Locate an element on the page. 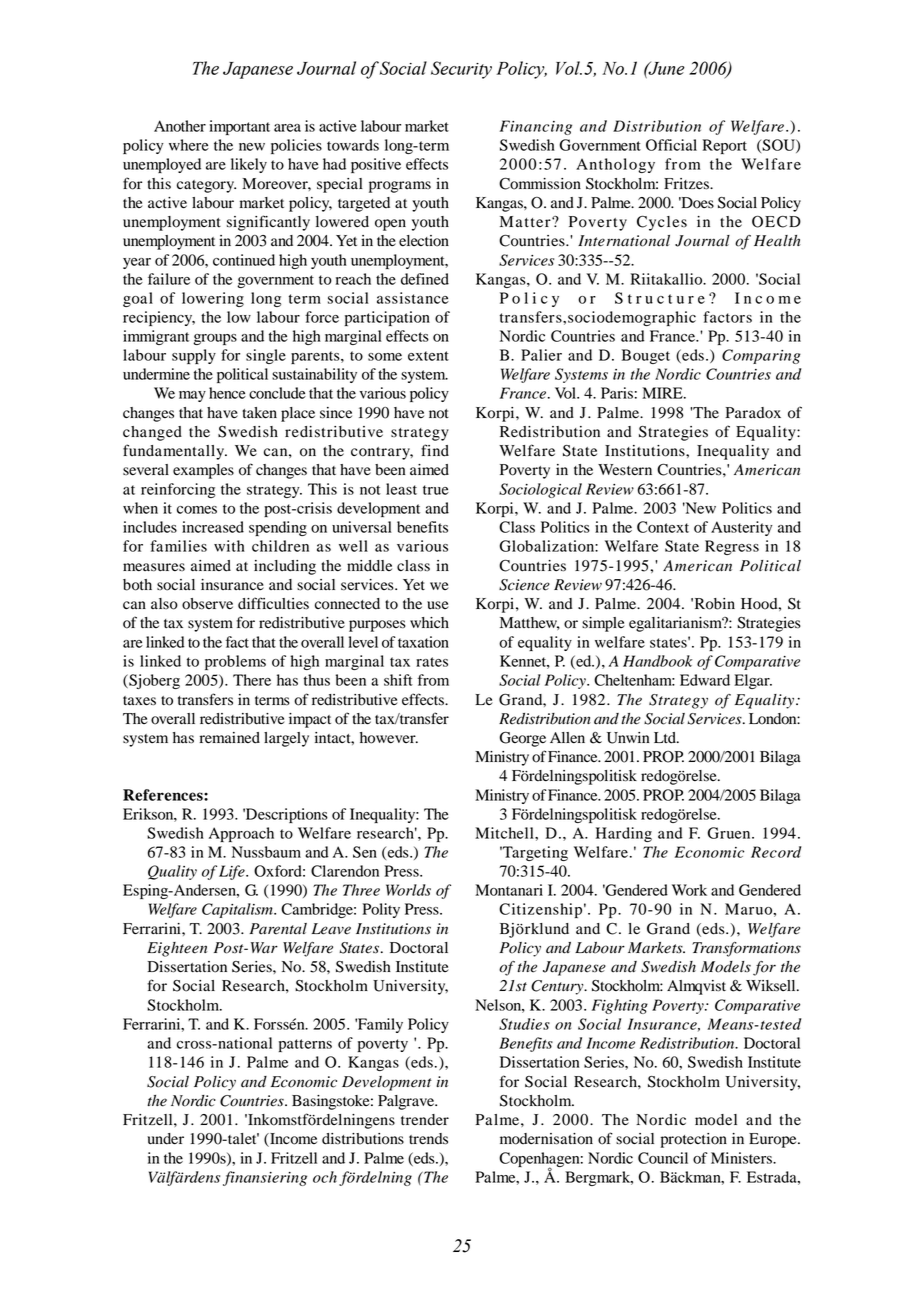 The width and height of the image is (924, 1308). Security is located at coordinates (461, 70).
